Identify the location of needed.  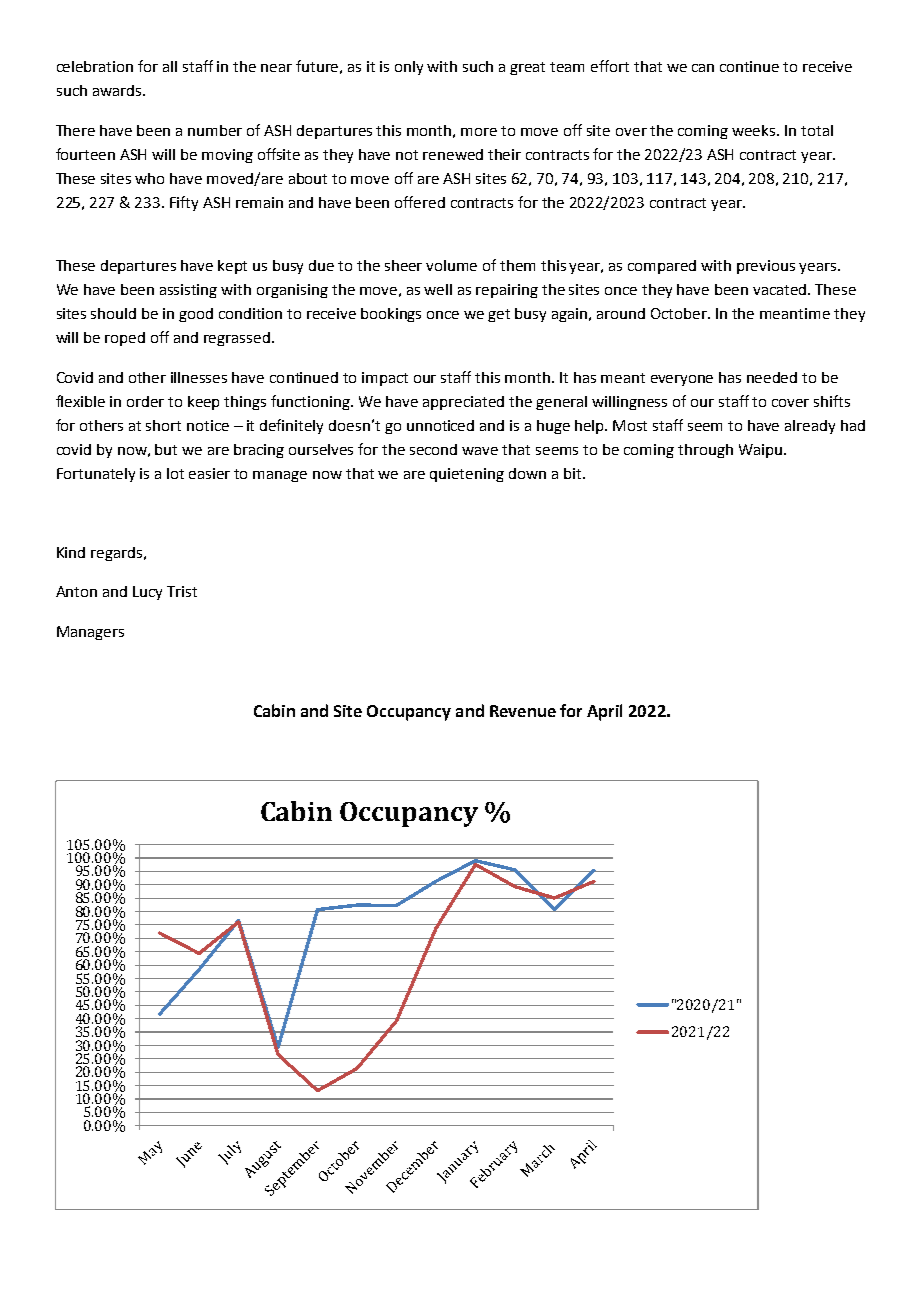
(772, 377).
